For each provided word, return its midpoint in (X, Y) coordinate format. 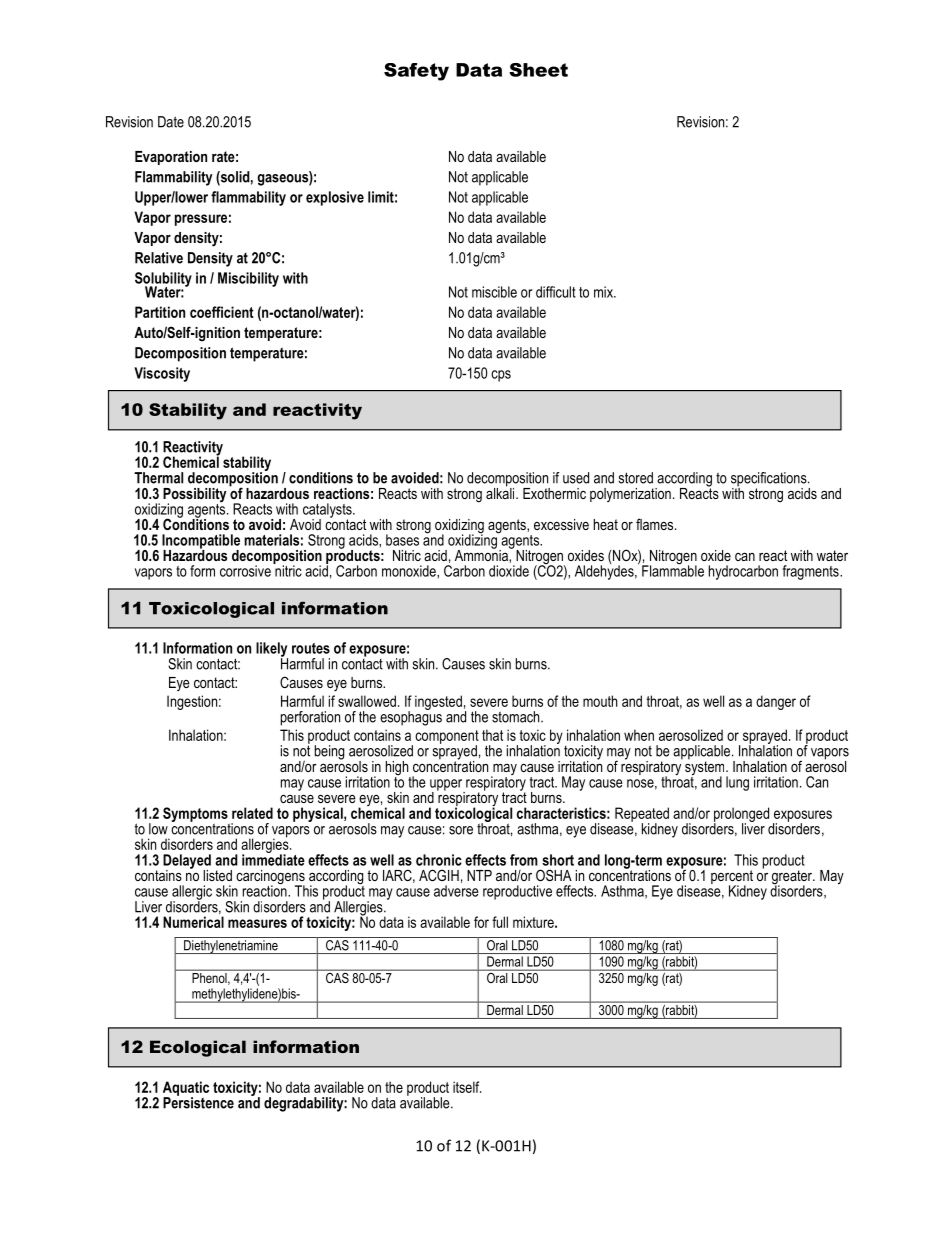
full (500, 922)
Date (171, 122)
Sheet (538, 70)
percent (732, 878)
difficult (556, 292)
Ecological (198, 1048)
